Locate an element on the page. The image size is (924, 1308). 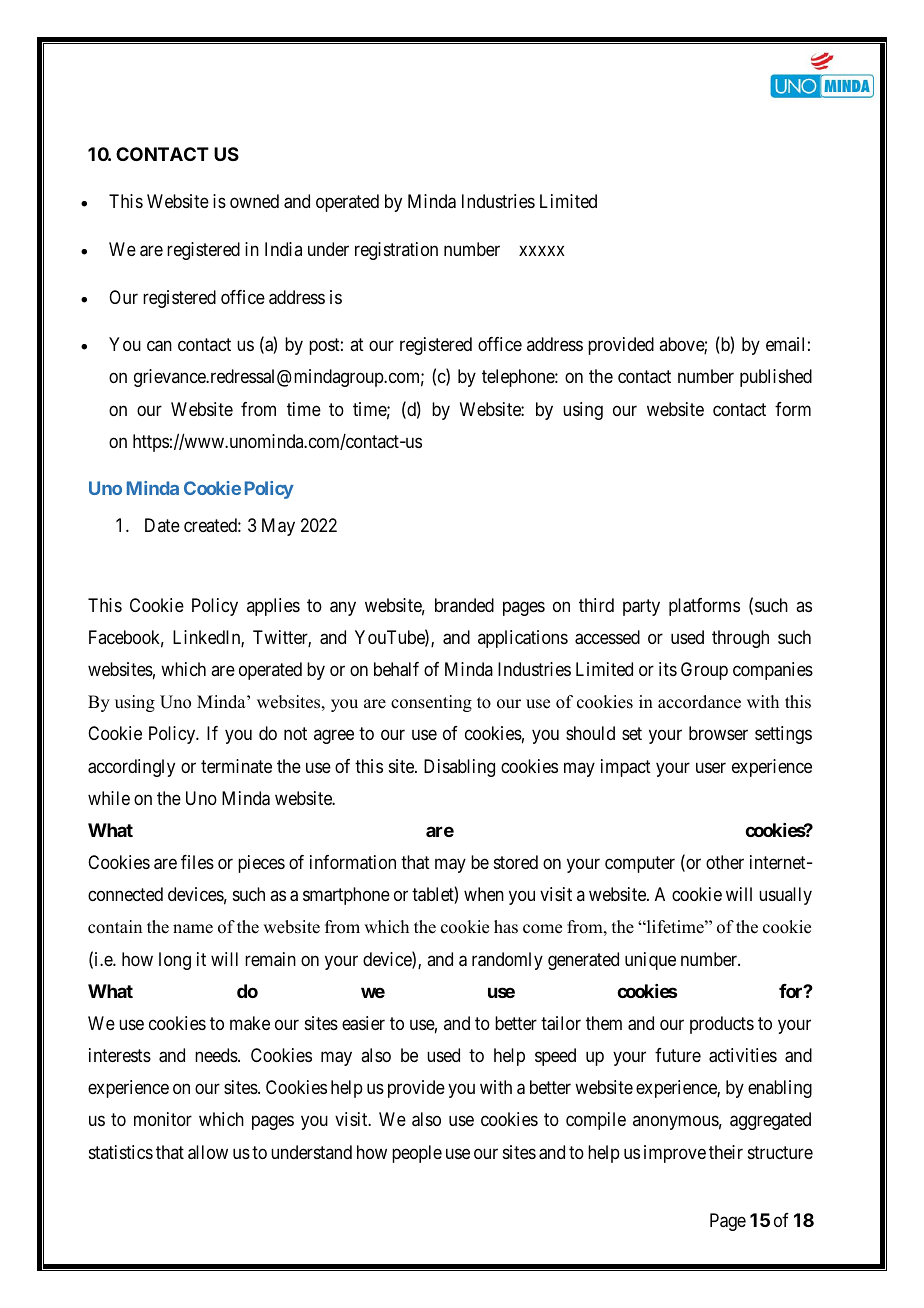
user is located at coordinates (711, 767).
